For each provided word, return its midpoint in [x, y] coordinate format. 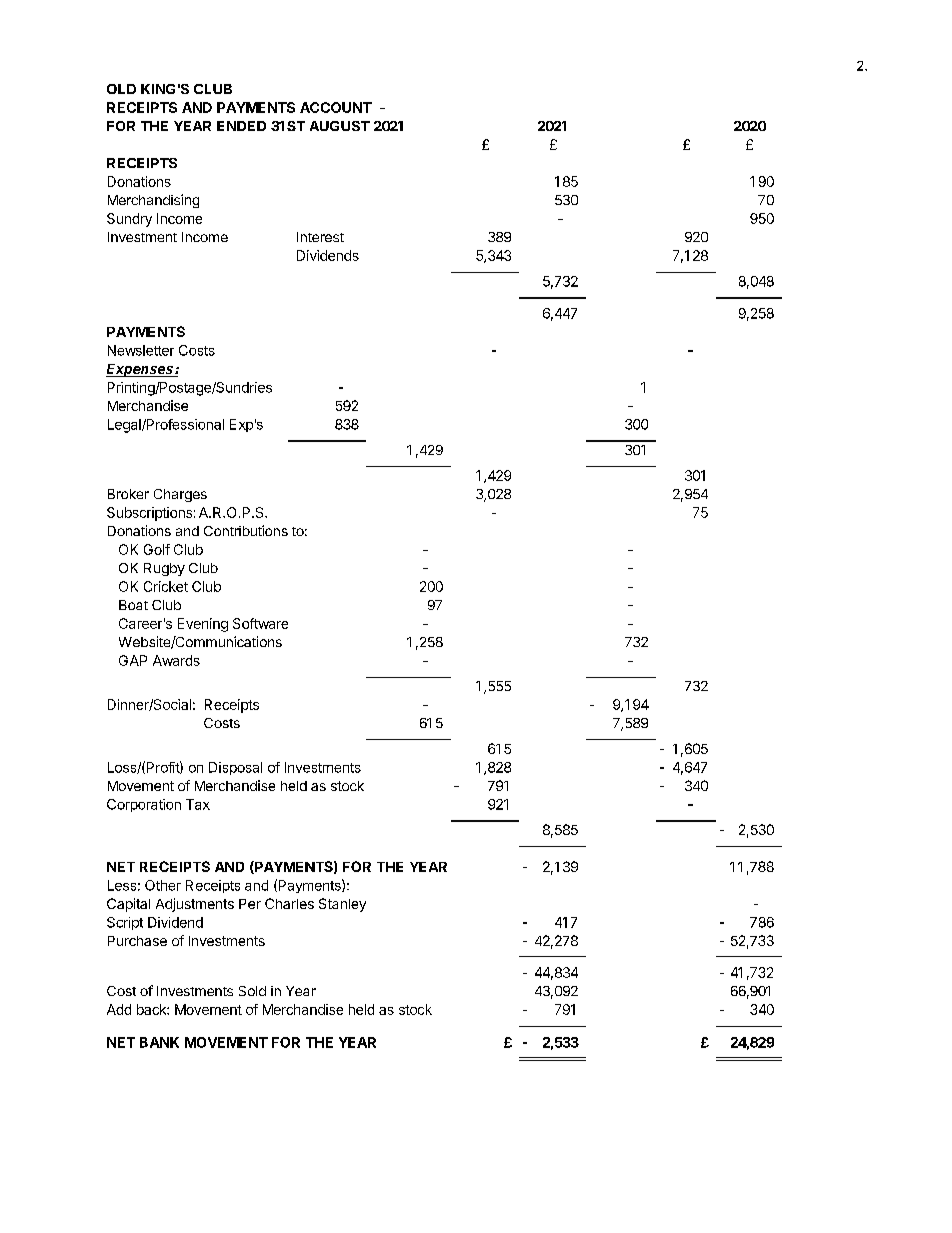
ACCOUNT [336, 107]
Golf [157, 549]
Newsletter [141, 350]
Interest [320, 237]
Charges [180, 495]
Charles [289, 903]
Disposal [235, 768]
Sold [252, 991]
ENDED [241, 126]
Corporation [144, 805]
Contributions [246, 530]
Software [260, 623]
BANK [159, 1042]
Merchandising [153, 201]
